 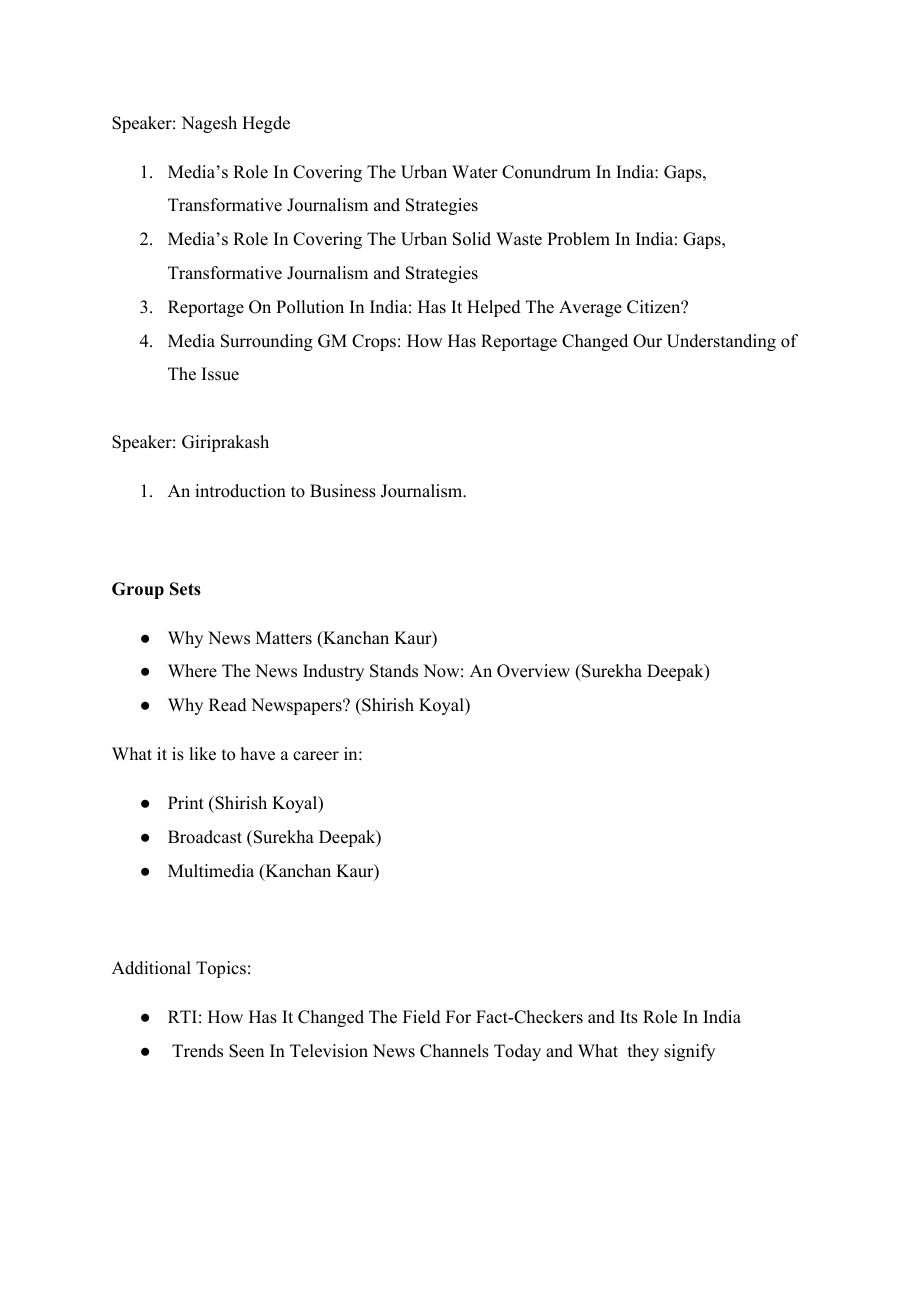 What do you see at coordinates (197, 1051) in the page?
I see `Trends` at bounding box center [197, 1051].
